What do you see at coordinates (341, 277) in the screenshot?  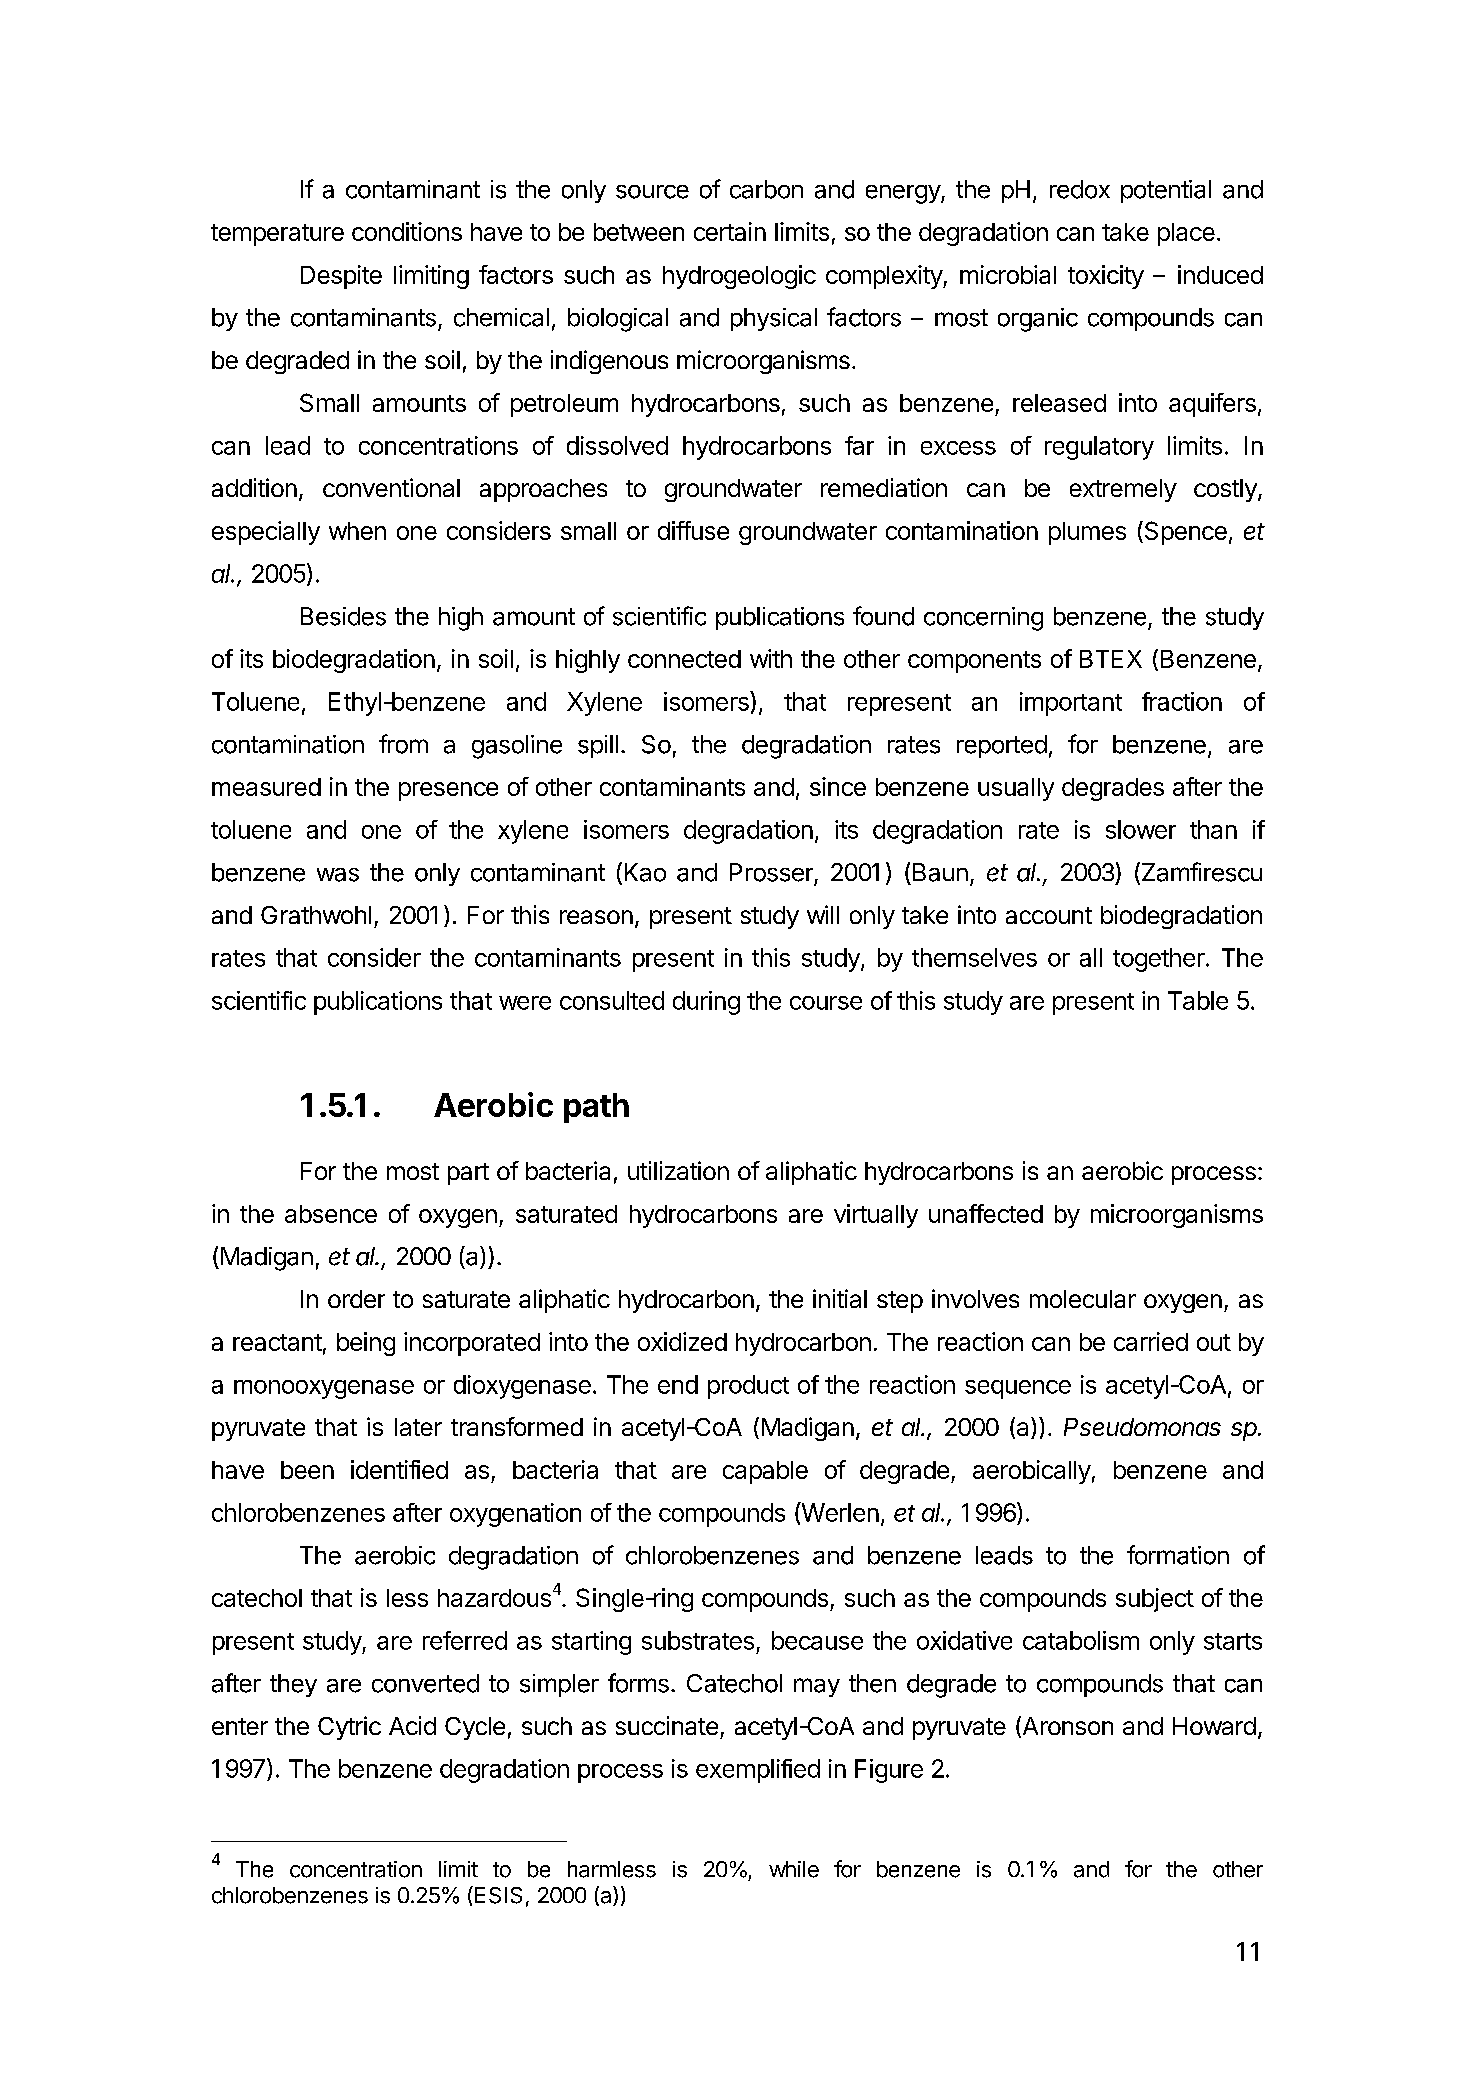 I see `Despite` at bounding box center [341, 277].
